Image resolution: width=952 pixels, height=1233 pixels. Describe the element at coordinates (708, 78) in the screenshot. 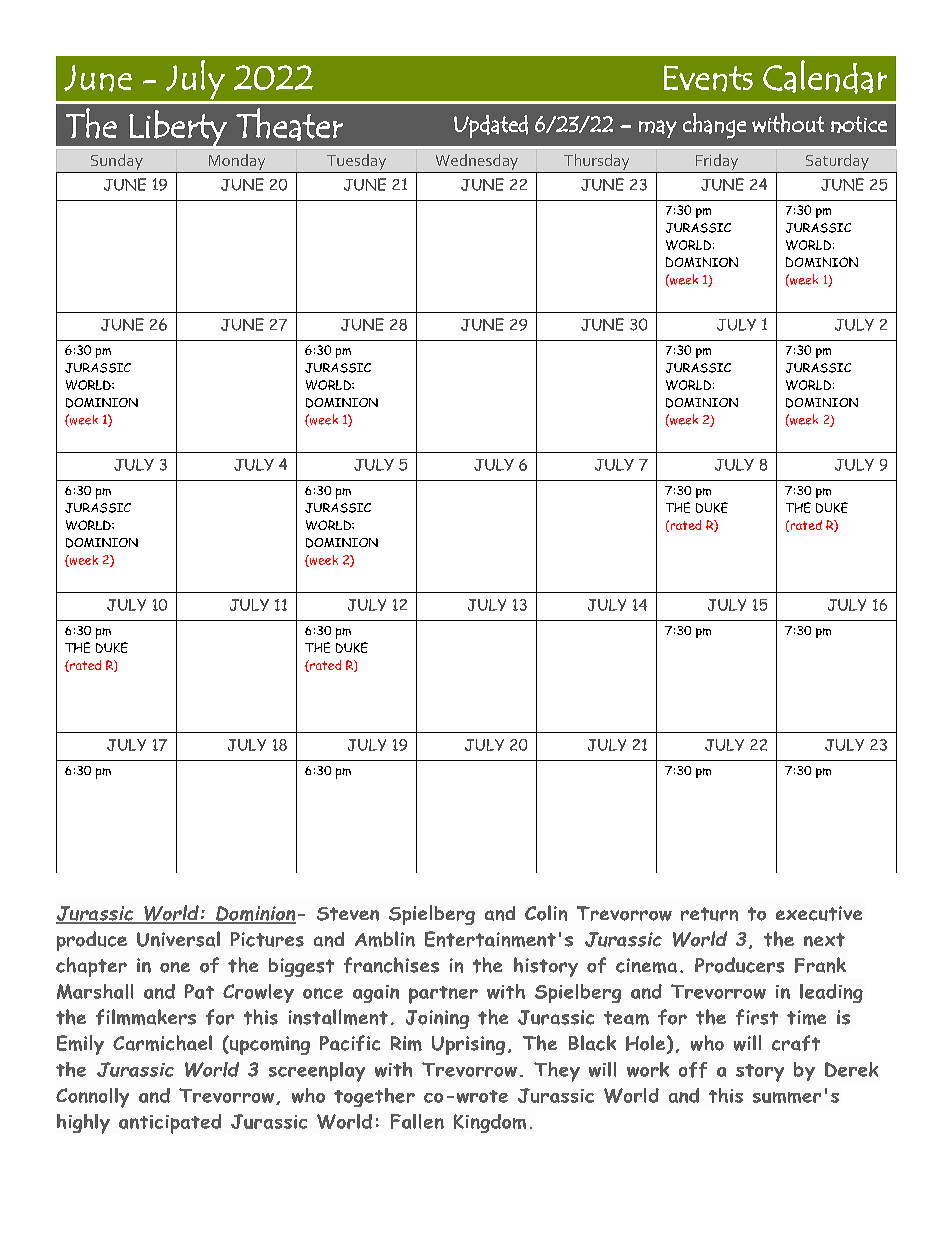

I see `Events` at that location.
